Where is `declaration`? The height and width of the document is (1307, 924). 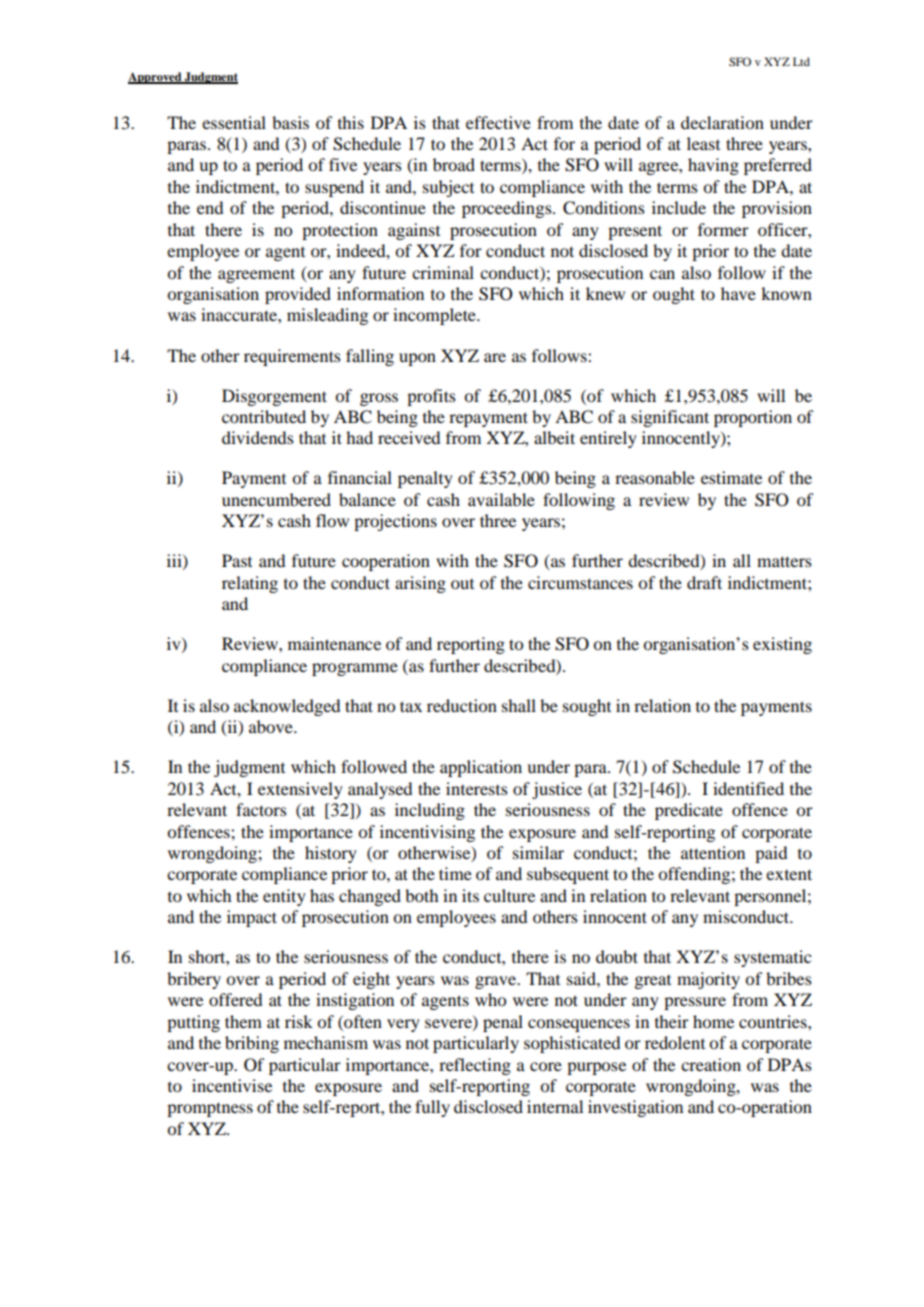
declaration is located at coordinates (722, 122).
